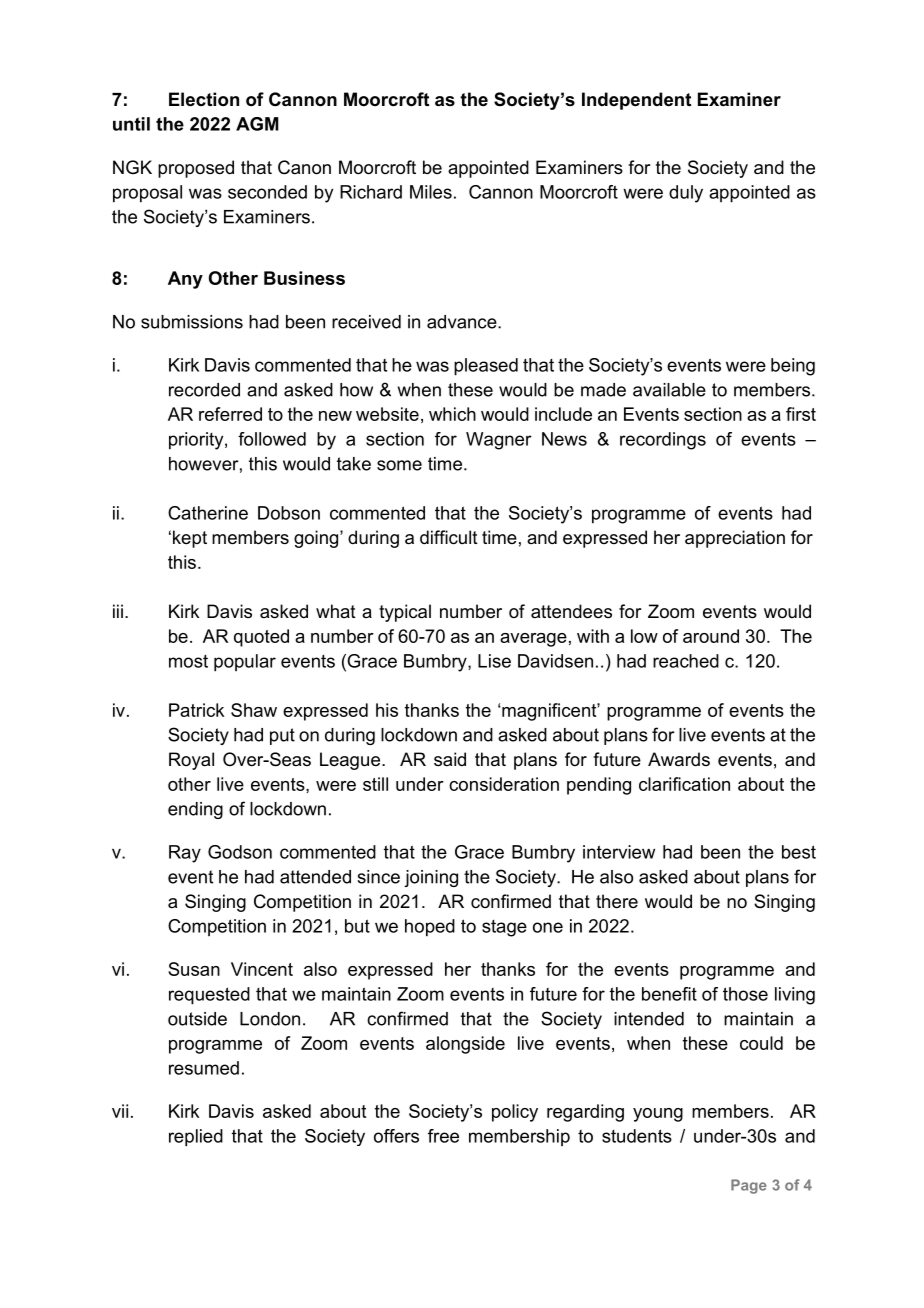 The image size is (924, 1308). I want to click on around, so click(711, 636).
